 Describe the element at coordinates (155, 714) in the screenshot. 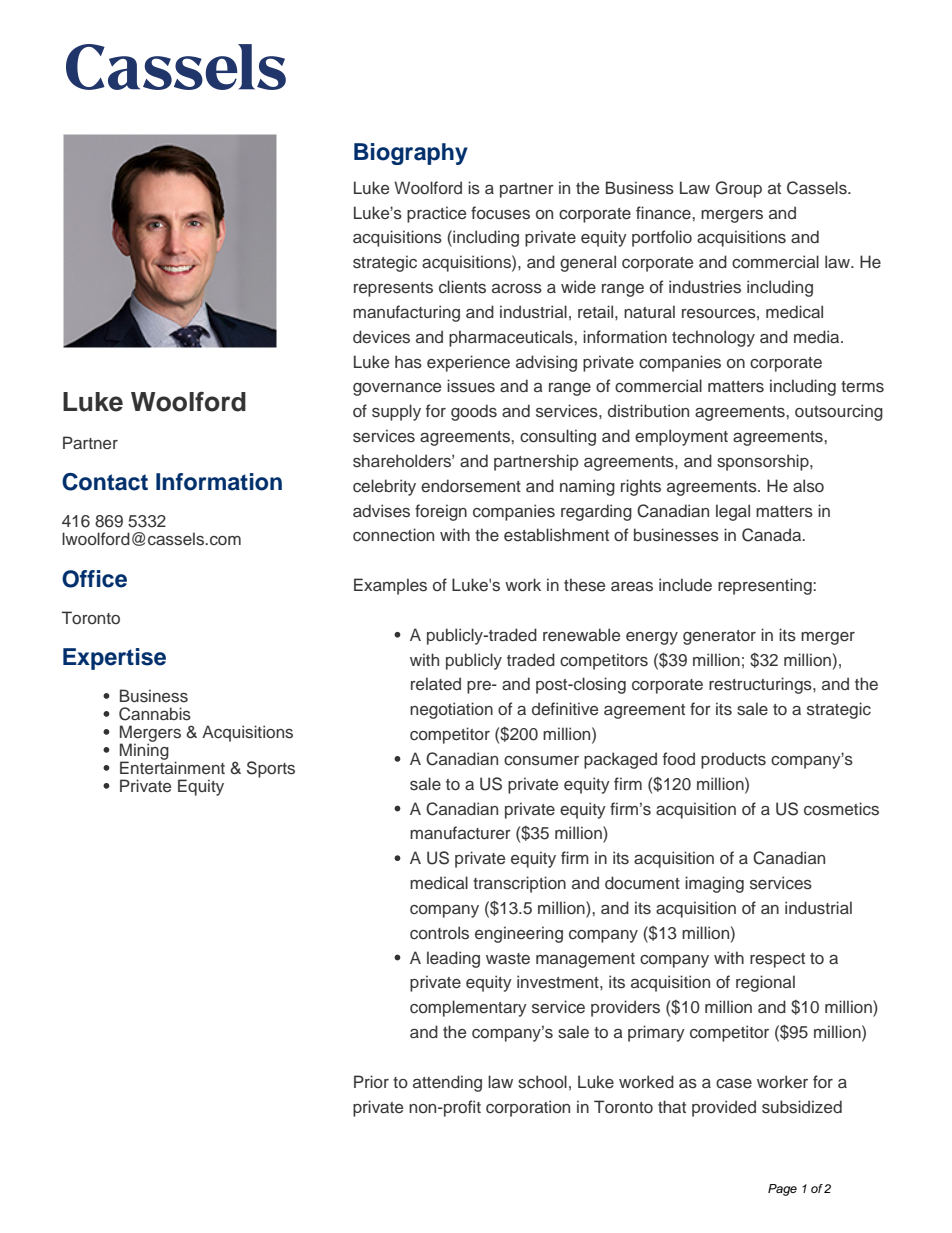

I see `Cannabis` at that location.
